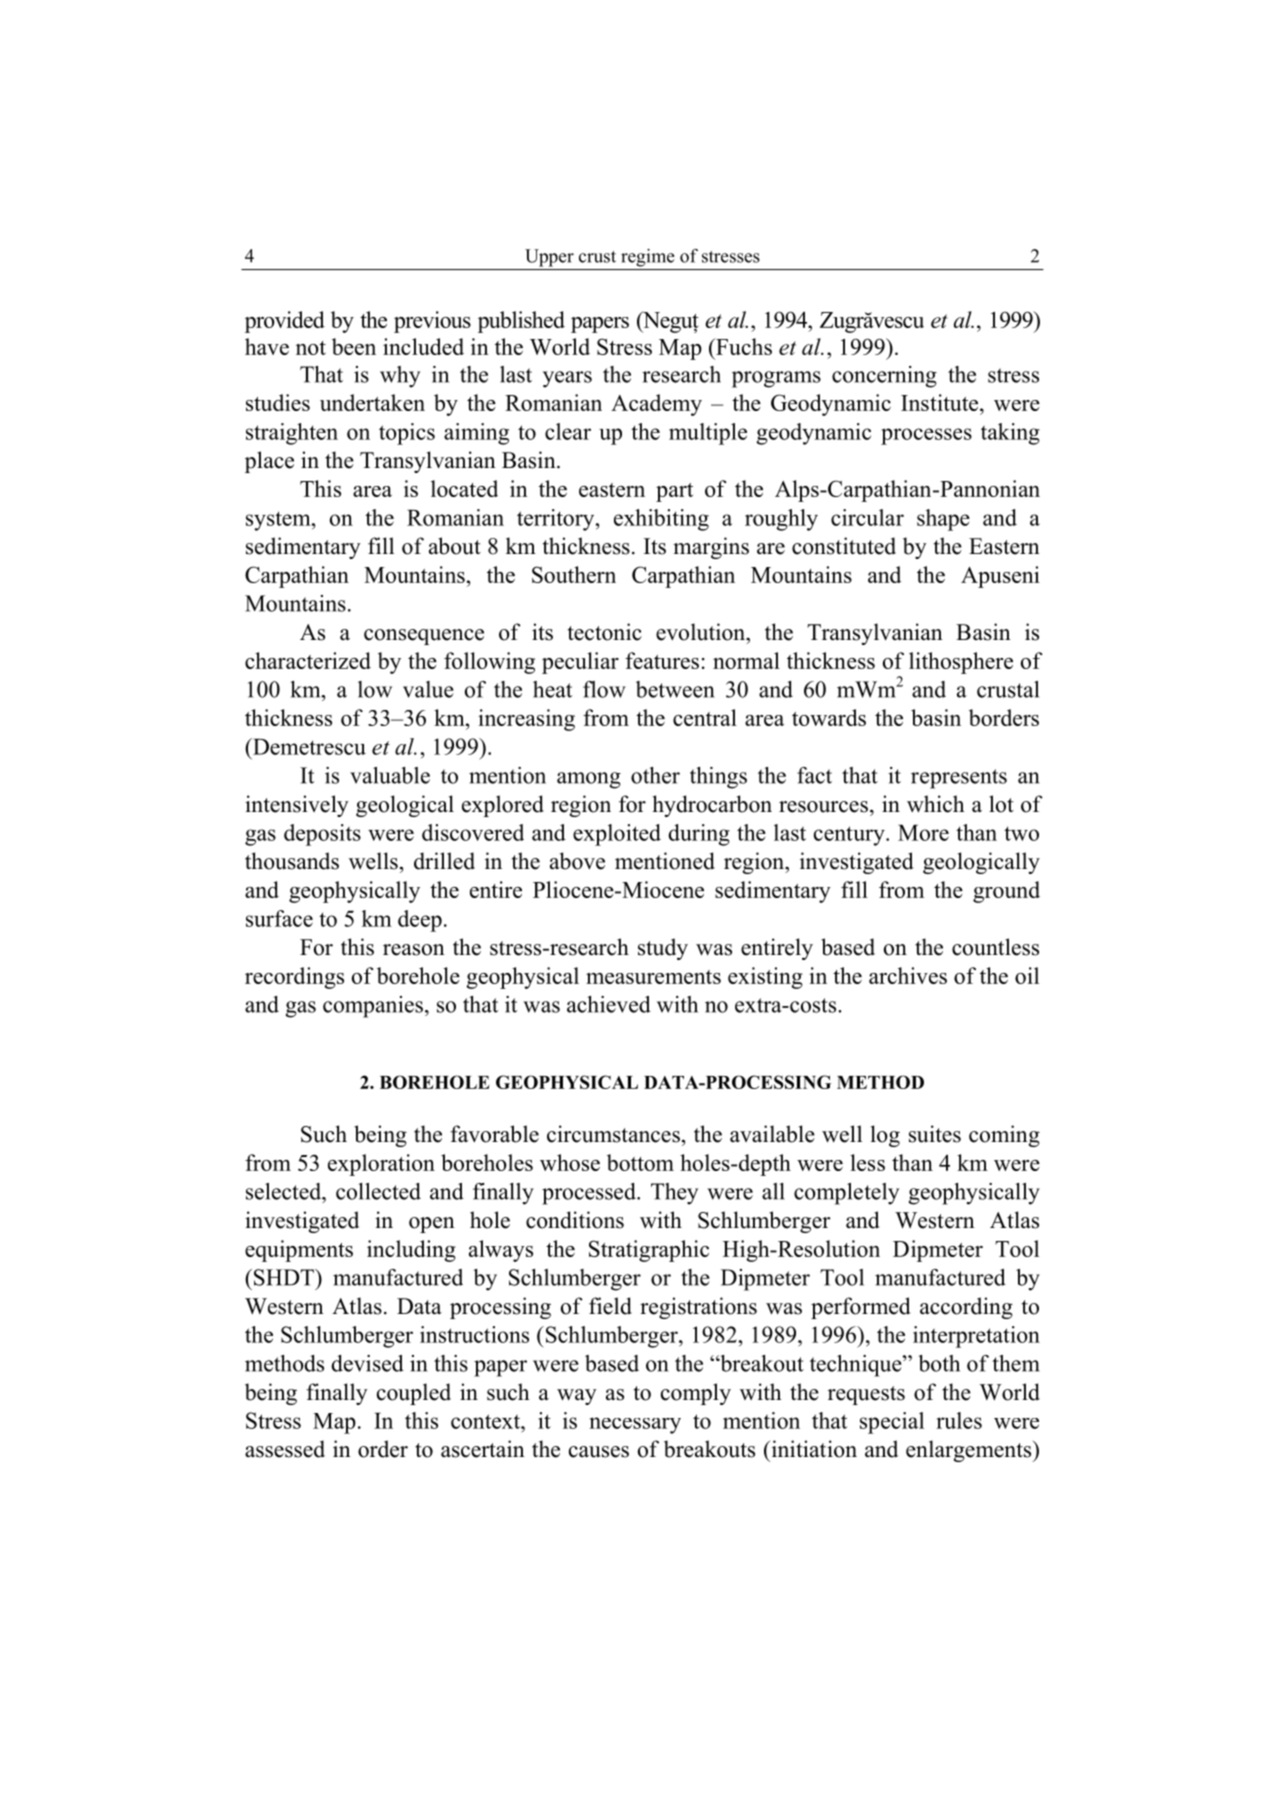 This document has width=1284, height=1816. I want to click on necessary, so click(635, 1425).
